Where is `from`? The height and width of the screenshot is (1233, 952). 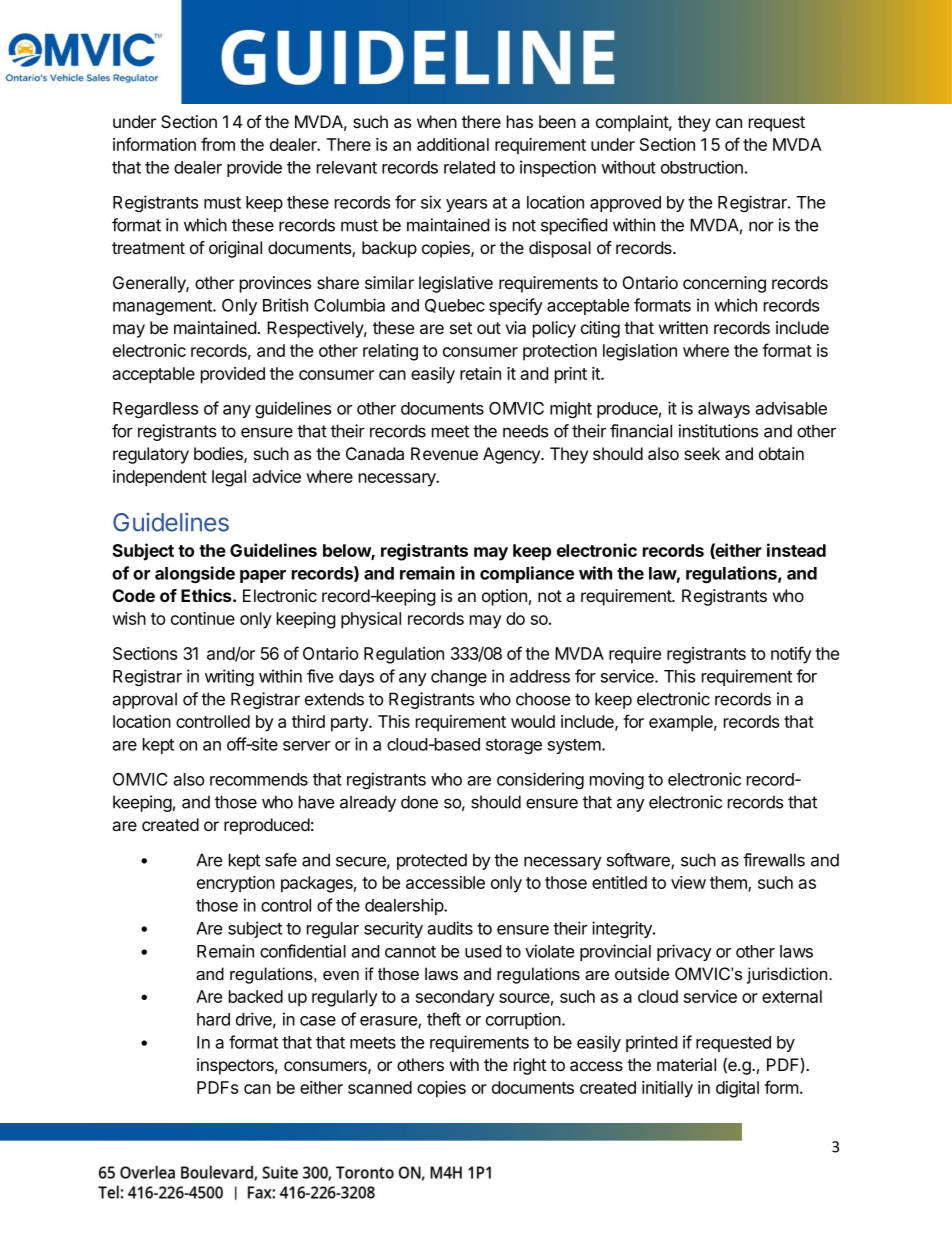
from is located at coordinates (218, 144).
